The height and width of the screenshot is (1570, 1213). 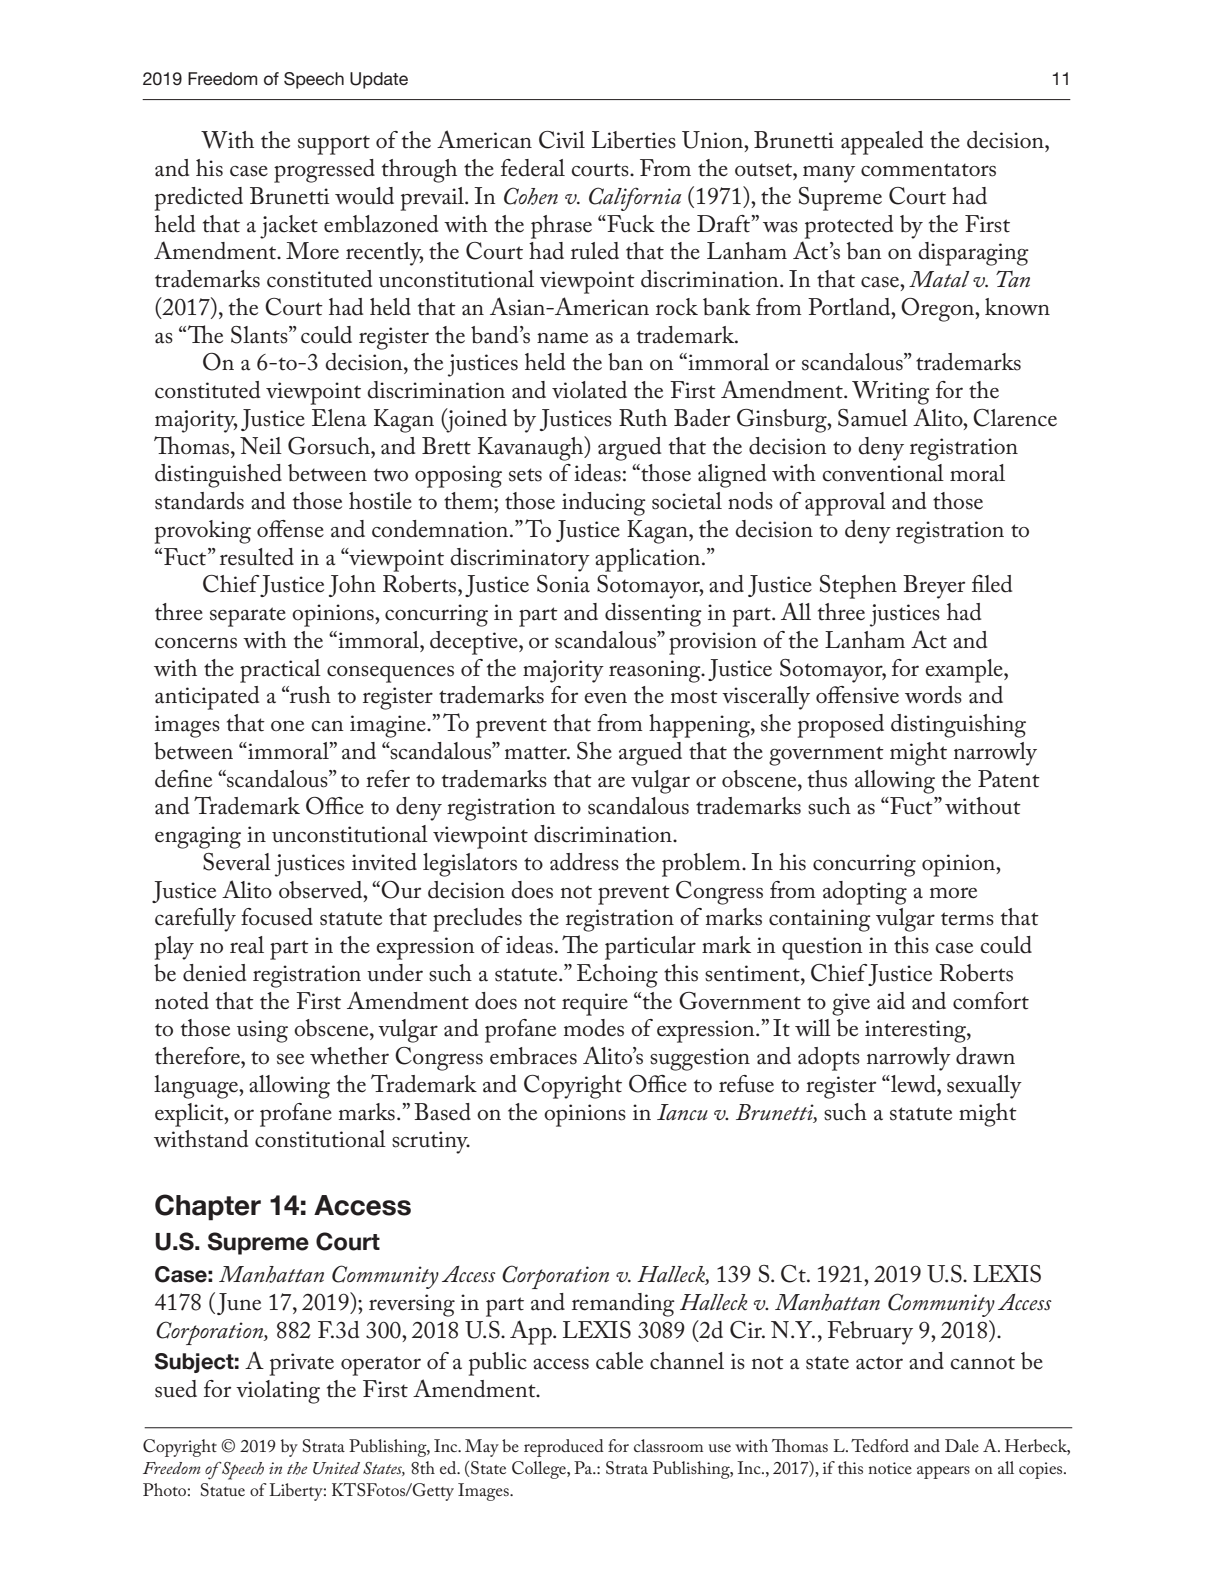 What do you see at coordinates (643, 418) in the screenshot?
I see `Ruth` at bounding box center [643, 418].
